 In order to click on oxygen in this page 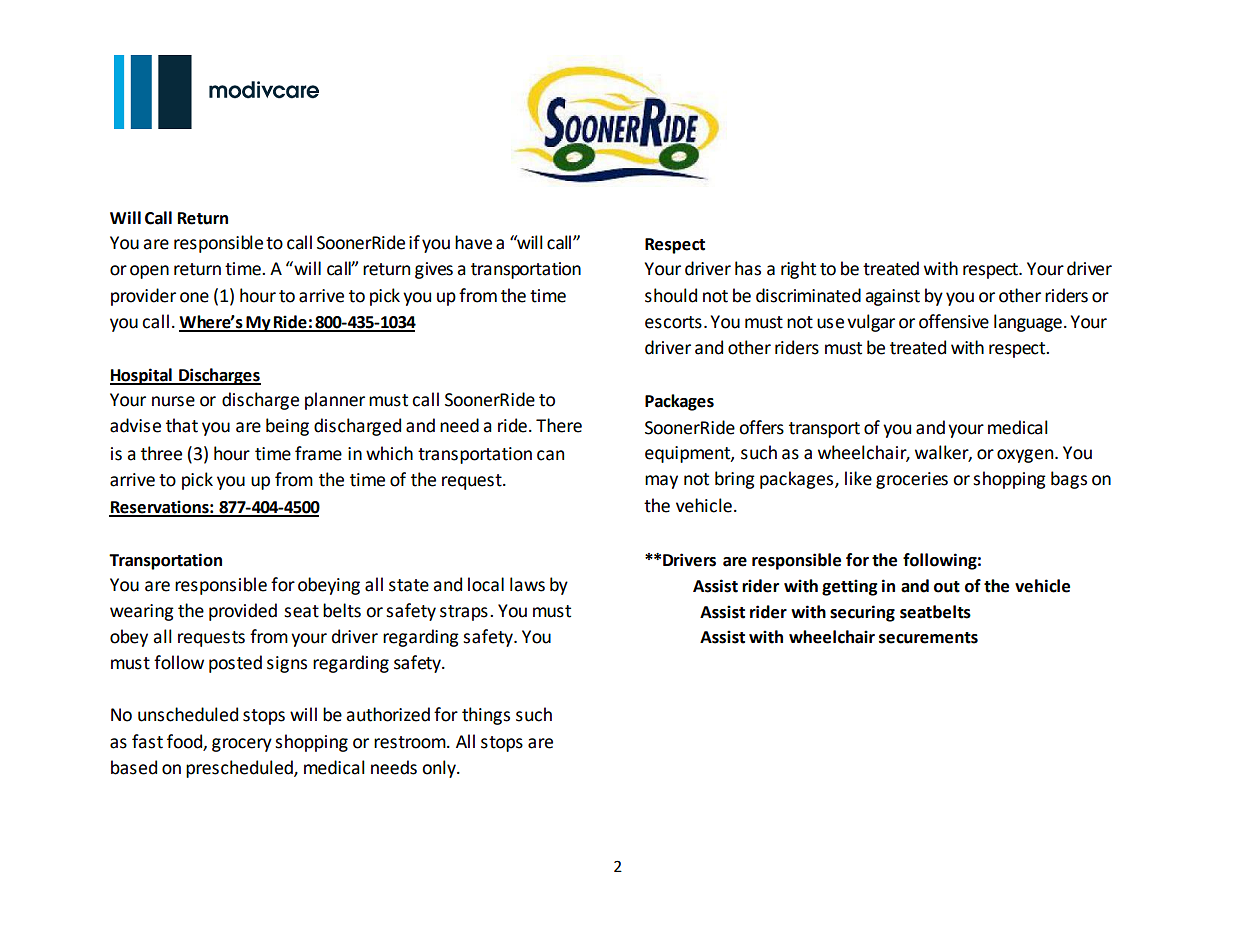, I will do `click(1026, 456)`.
